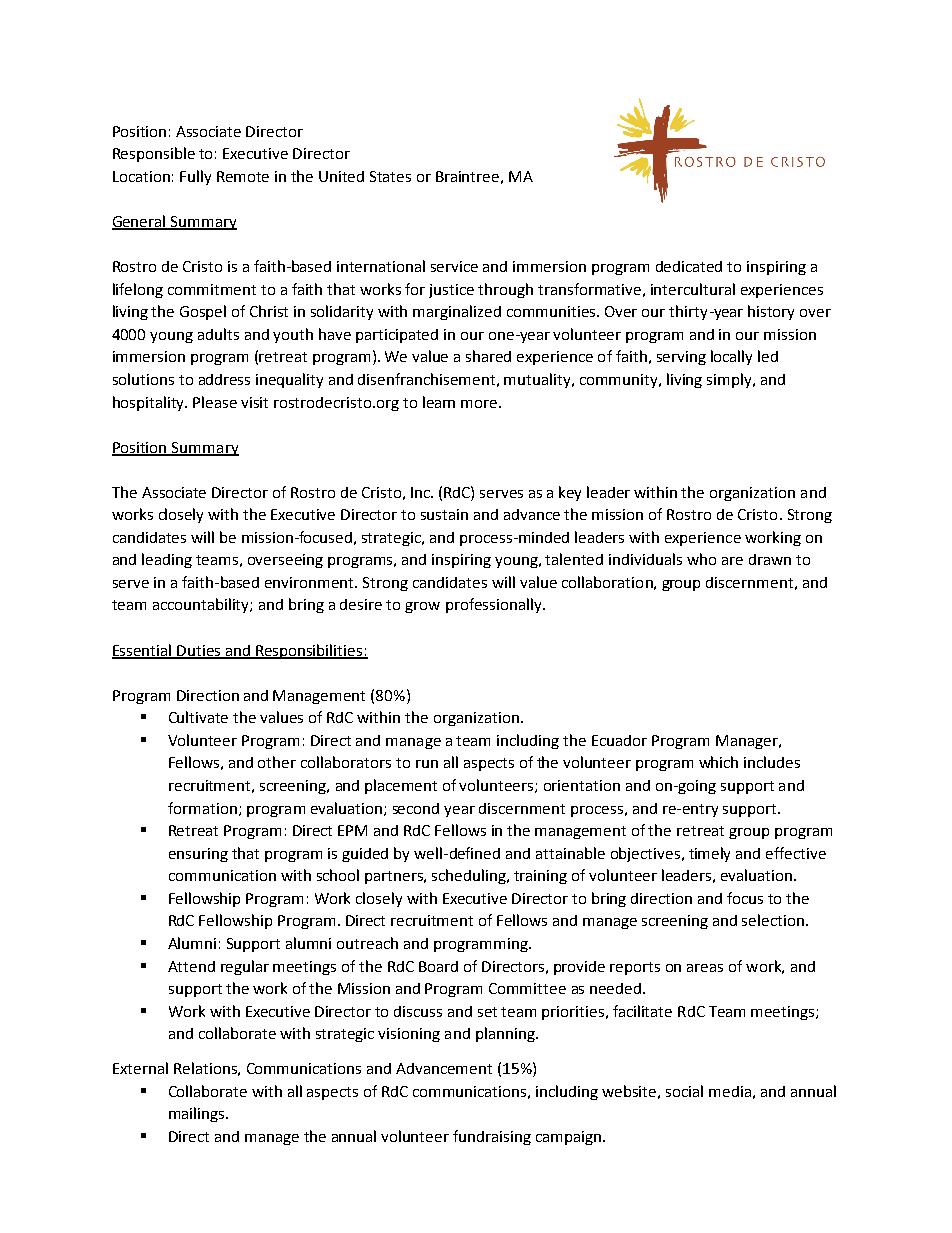  What do you see at coordinates (199, 651) in the screenshot?
I see `Duties` at bounding box center [199, 651].
